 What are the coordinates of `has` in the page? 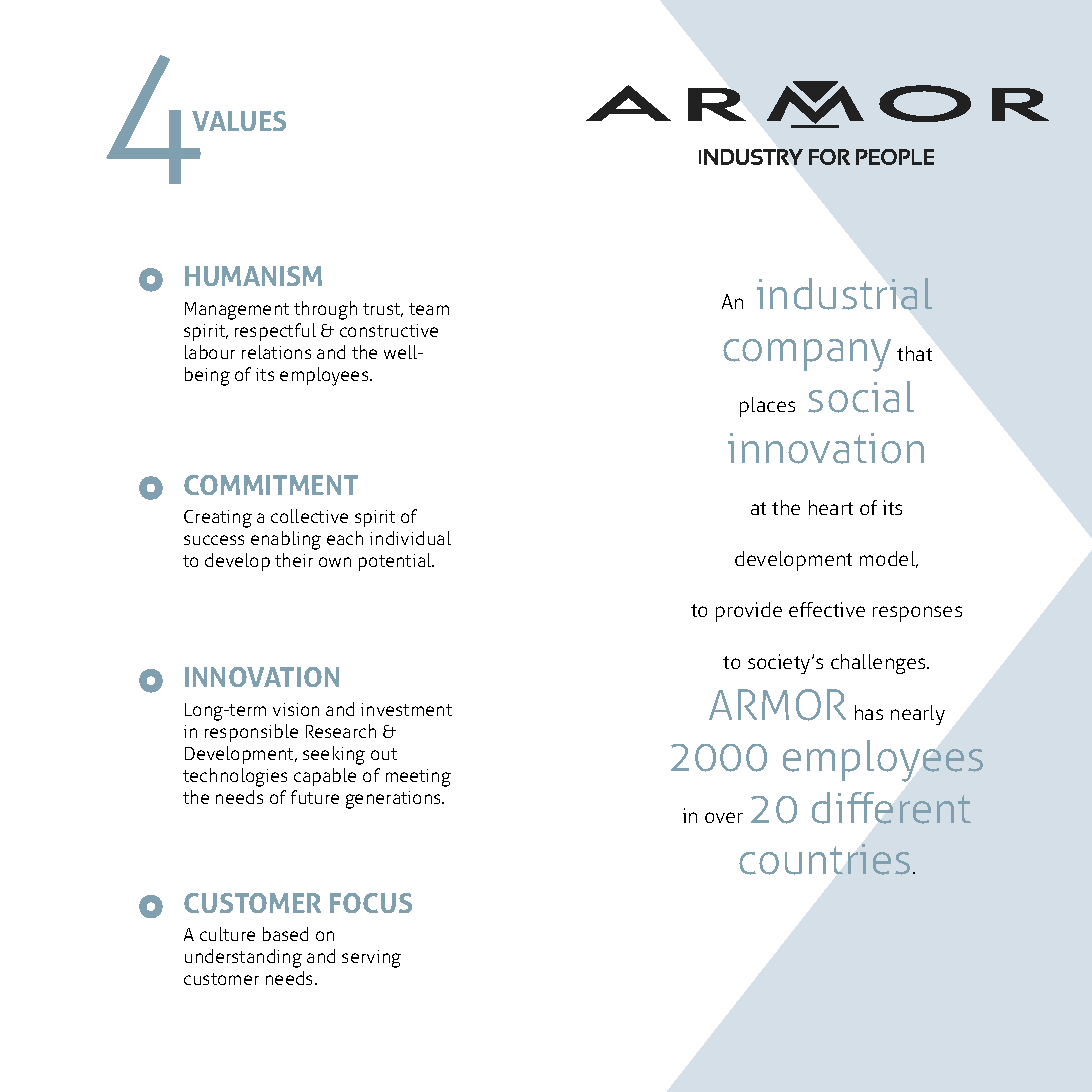 It's located at (869, 712).
